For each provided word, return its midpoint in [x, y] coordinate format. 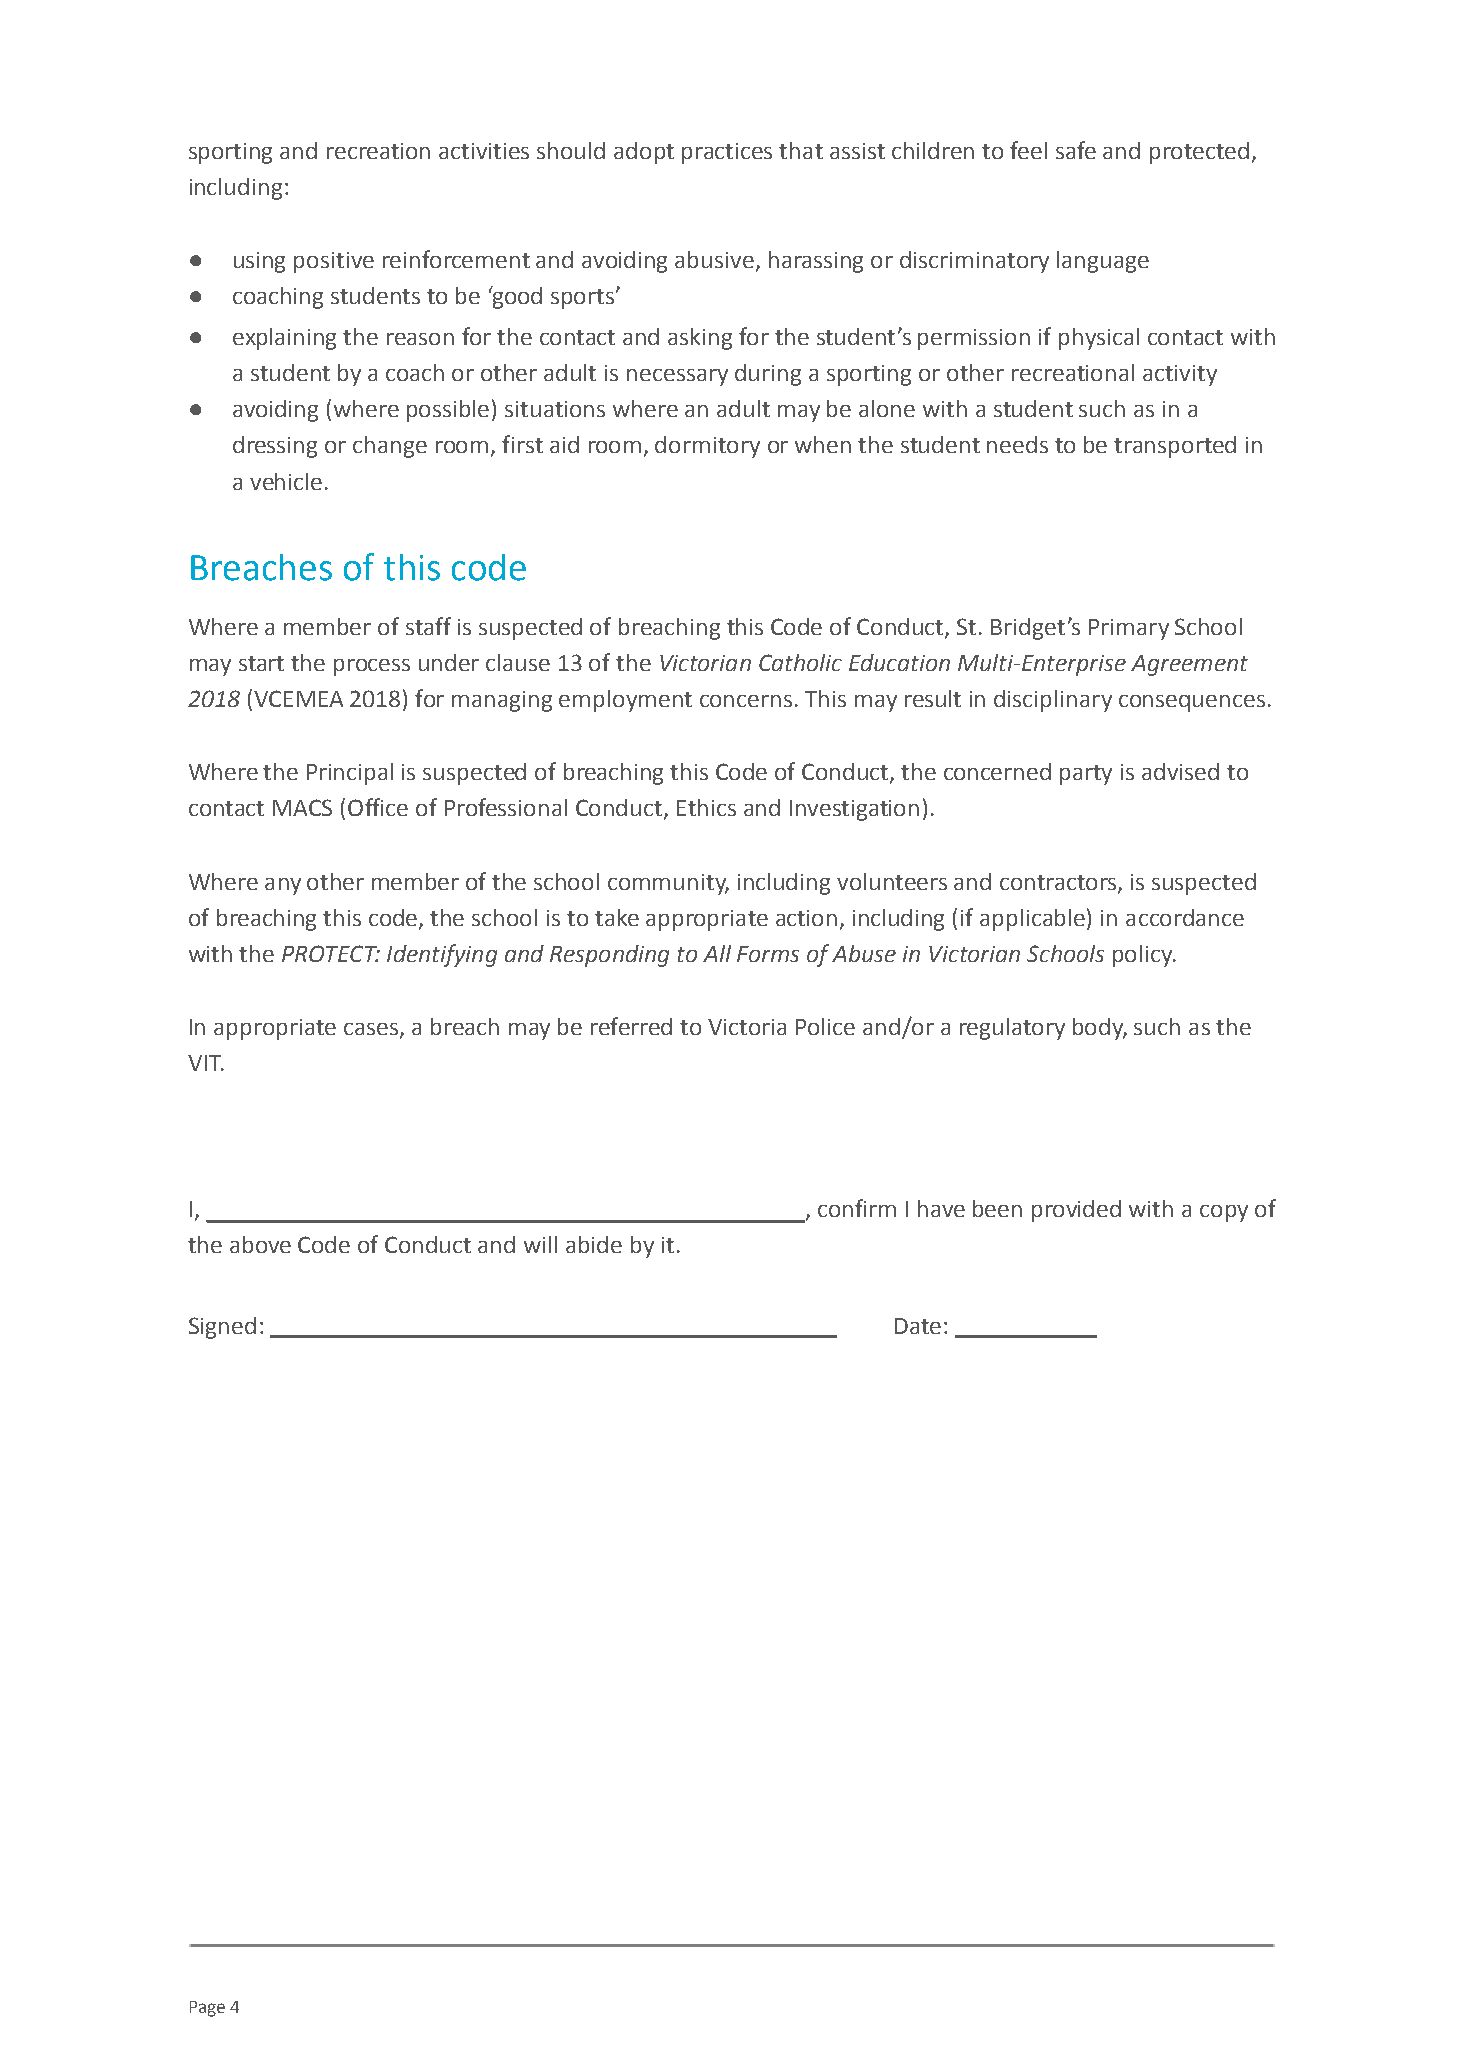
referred [631, 1026]
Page [207, 2009]
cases [371, 1029]
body [1099, 1029]
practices [727, 153]
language [1103, 262]
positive [334, 262]
